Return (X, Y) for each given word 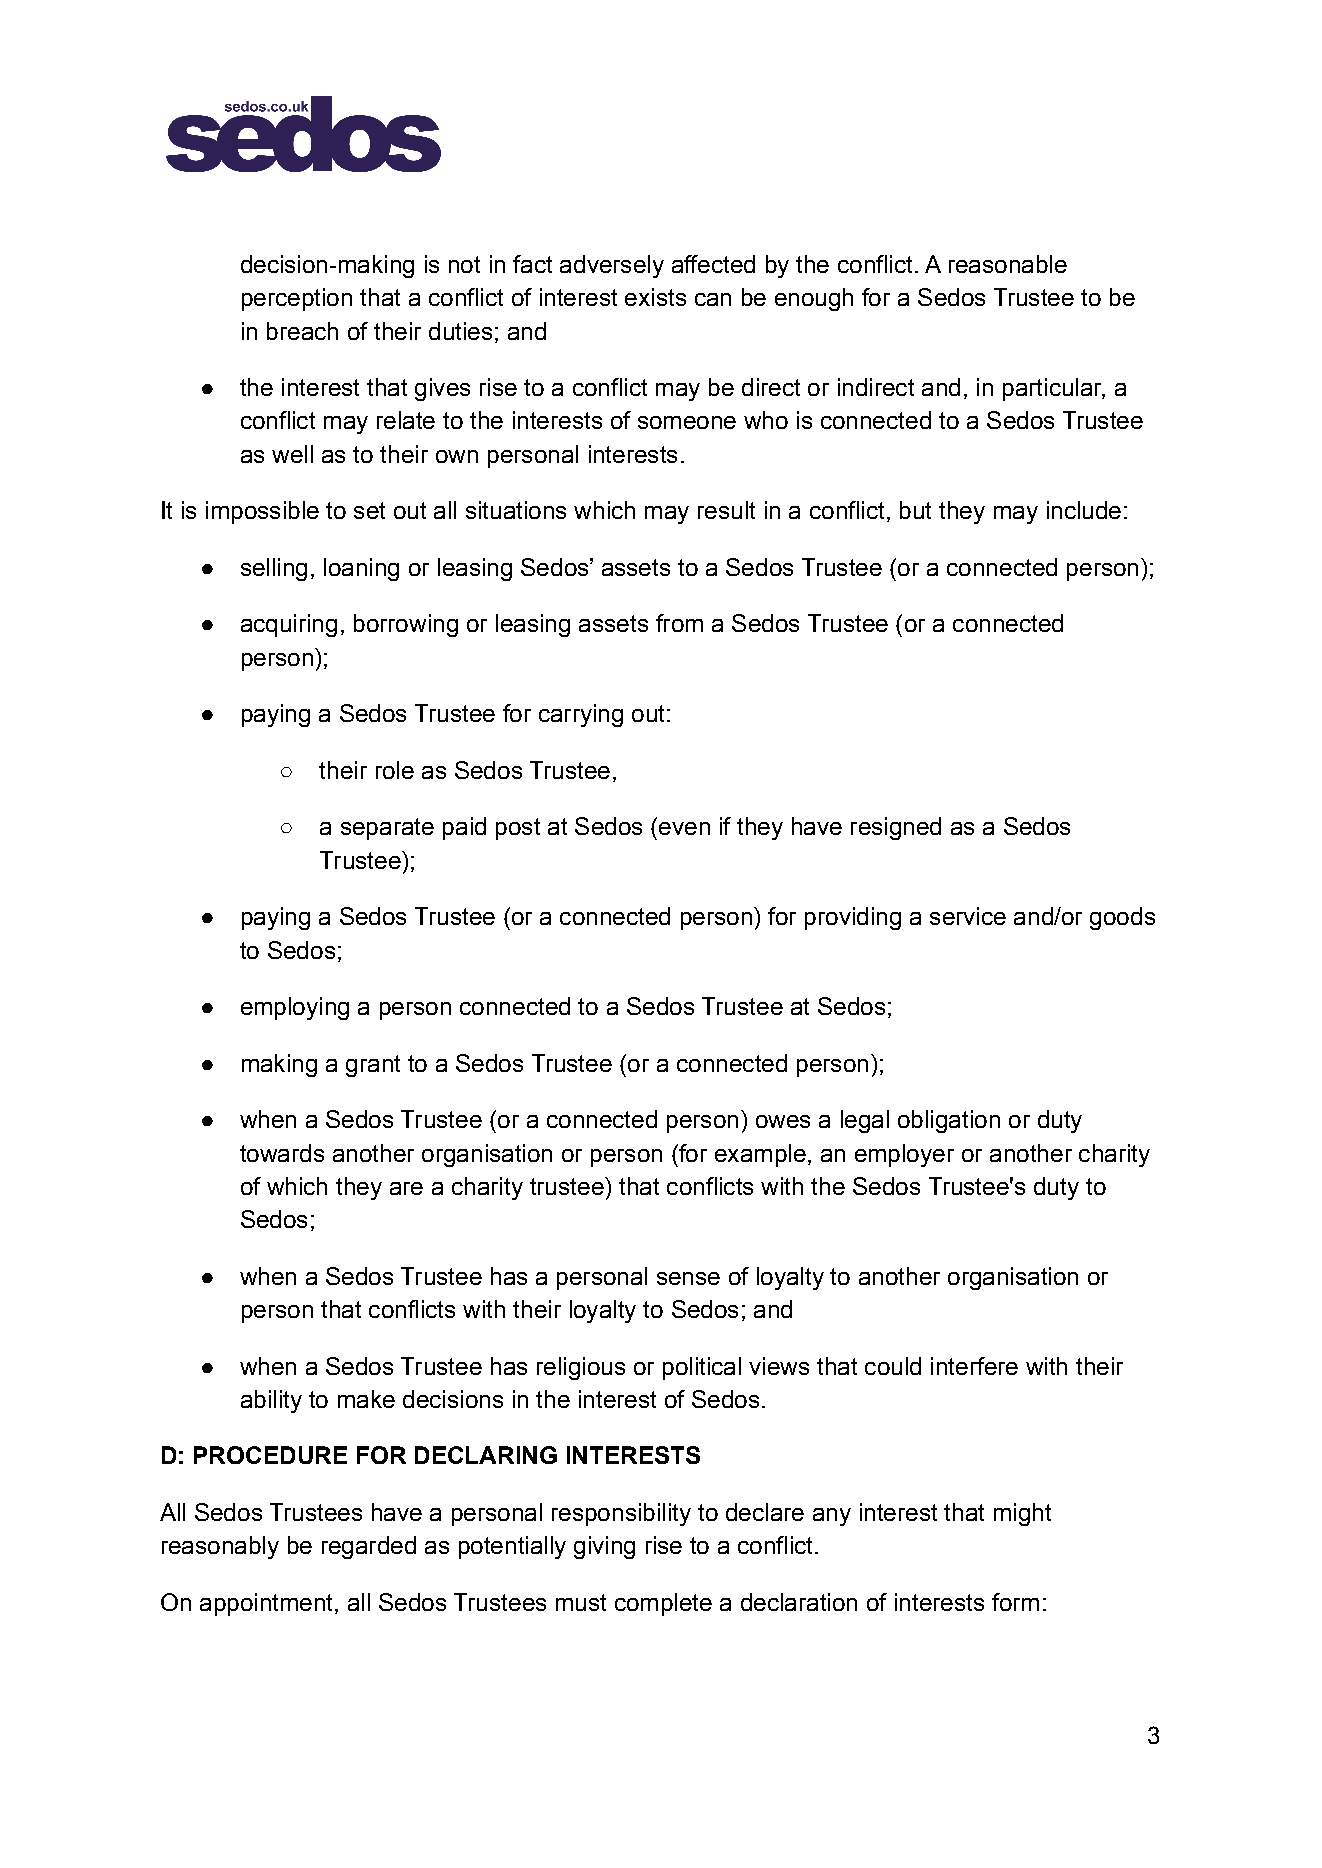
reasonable (1008, 264)
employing (295, 1008)
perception (297, 299)
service (968, 916)
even (684, 828)
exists (655, 297)
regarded (369, 1547)
